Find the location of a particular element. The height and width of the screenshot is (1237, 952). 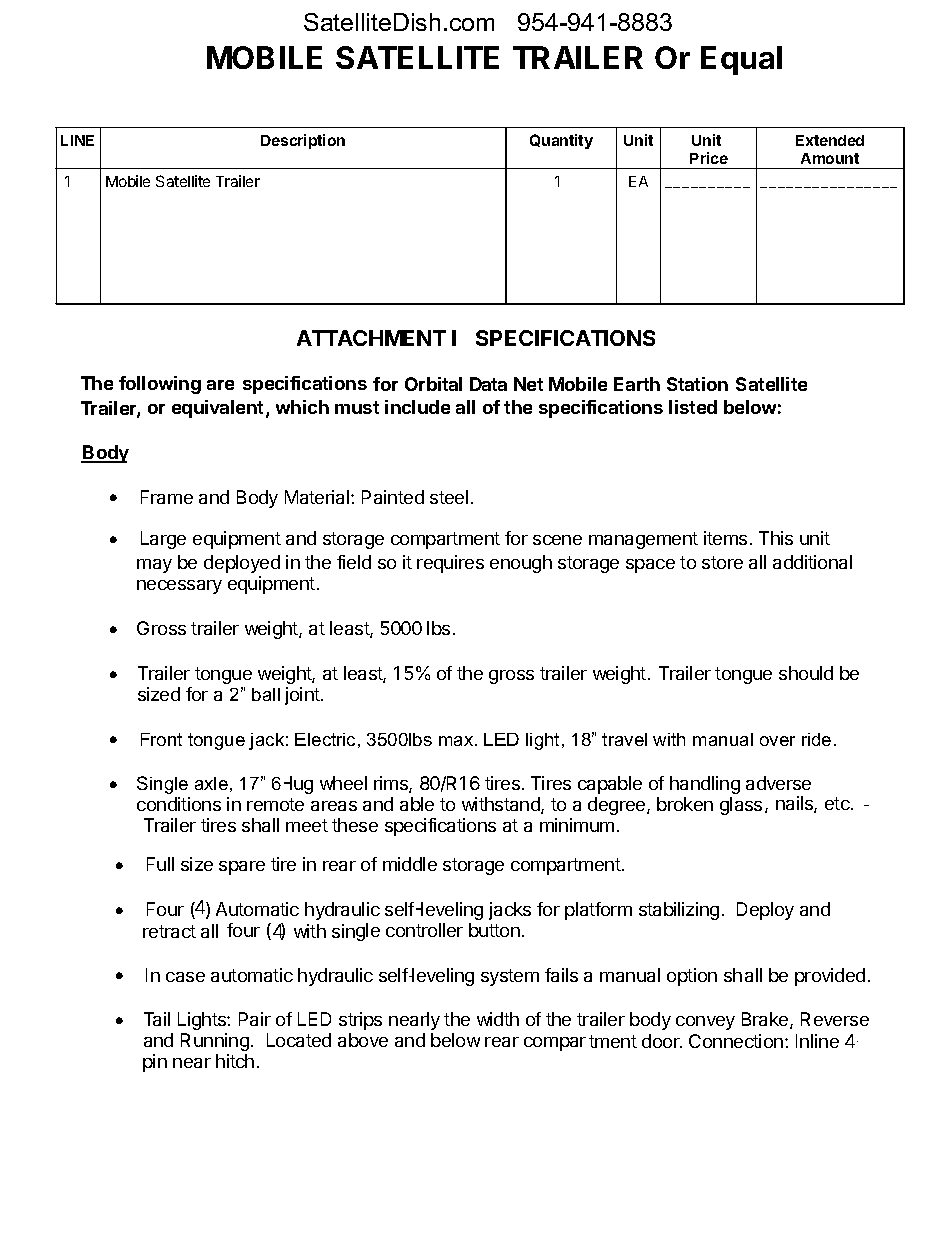

Frame is located at coordinates (167, 497).
